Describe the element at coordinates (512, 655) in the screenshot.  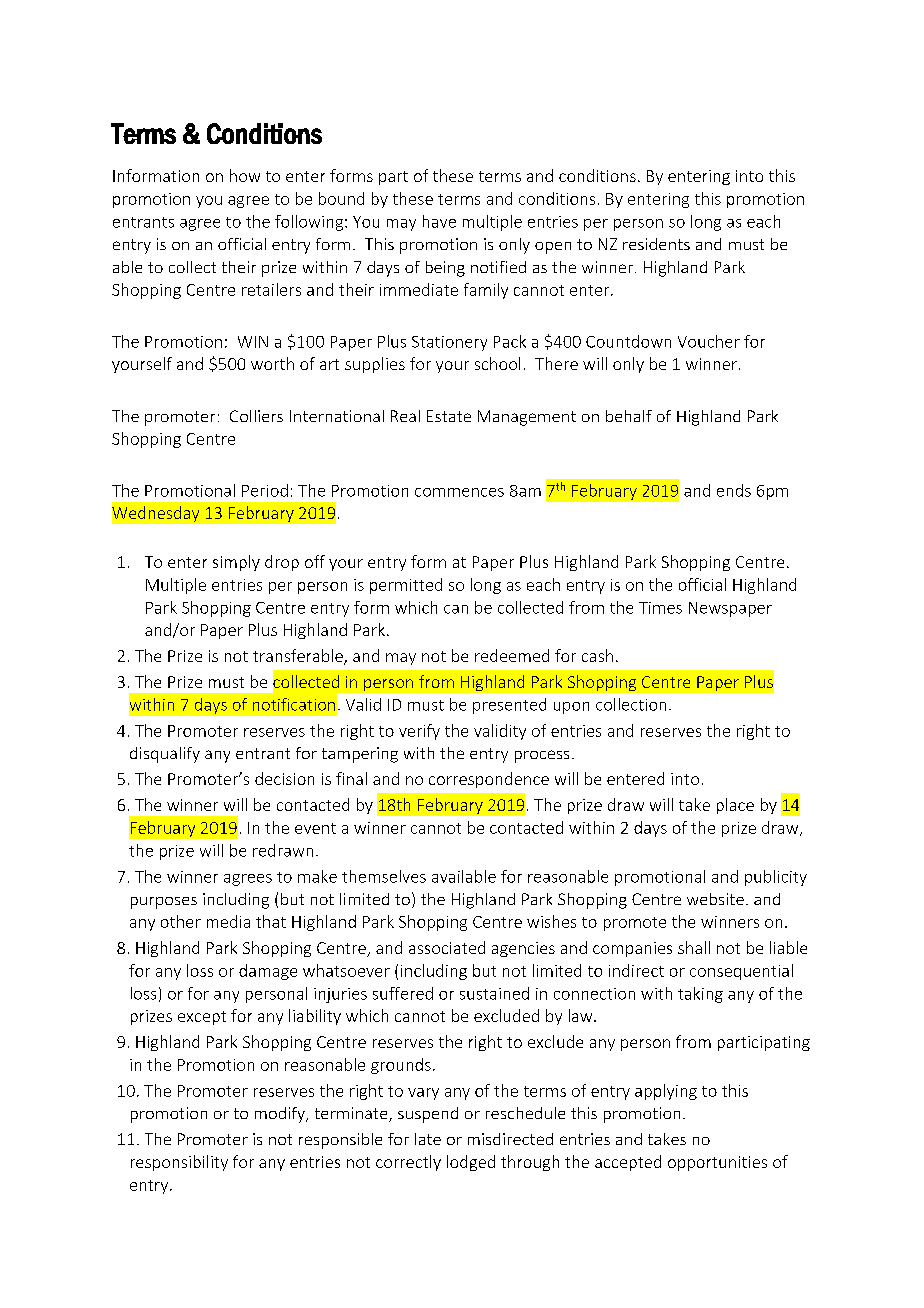
I see `redeemed` at that location.
